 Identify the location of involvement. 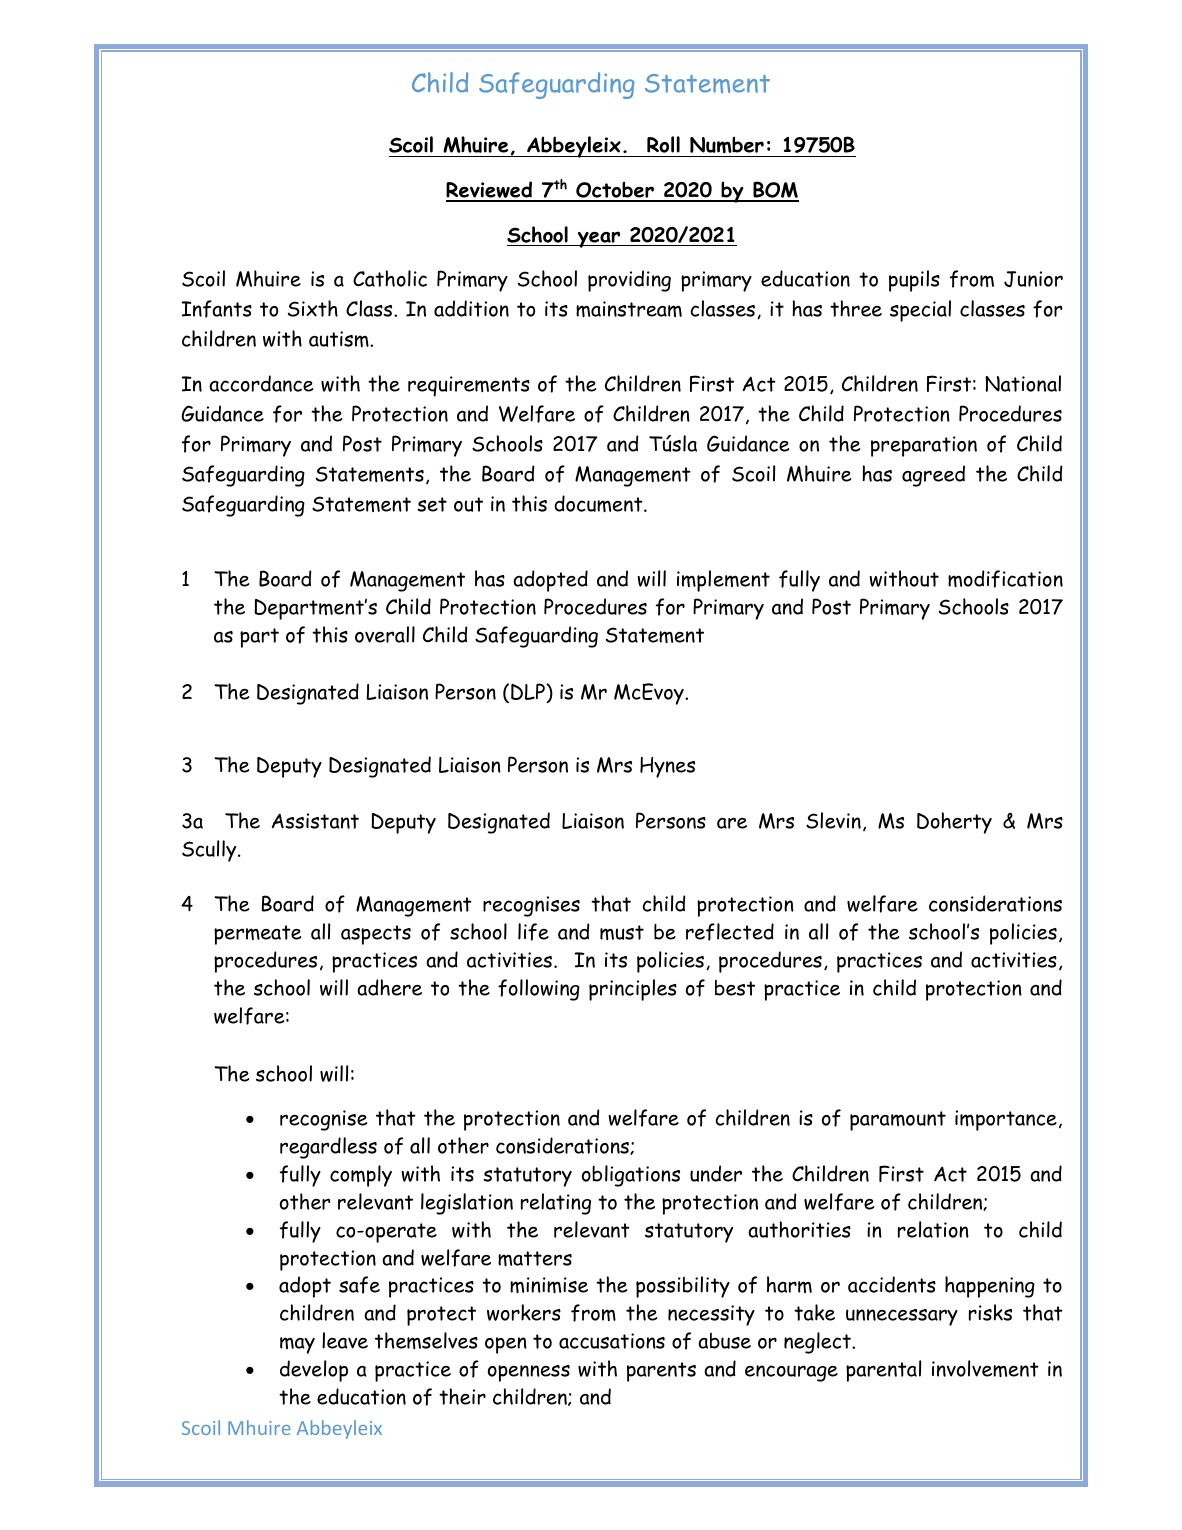
(985, 1368).
